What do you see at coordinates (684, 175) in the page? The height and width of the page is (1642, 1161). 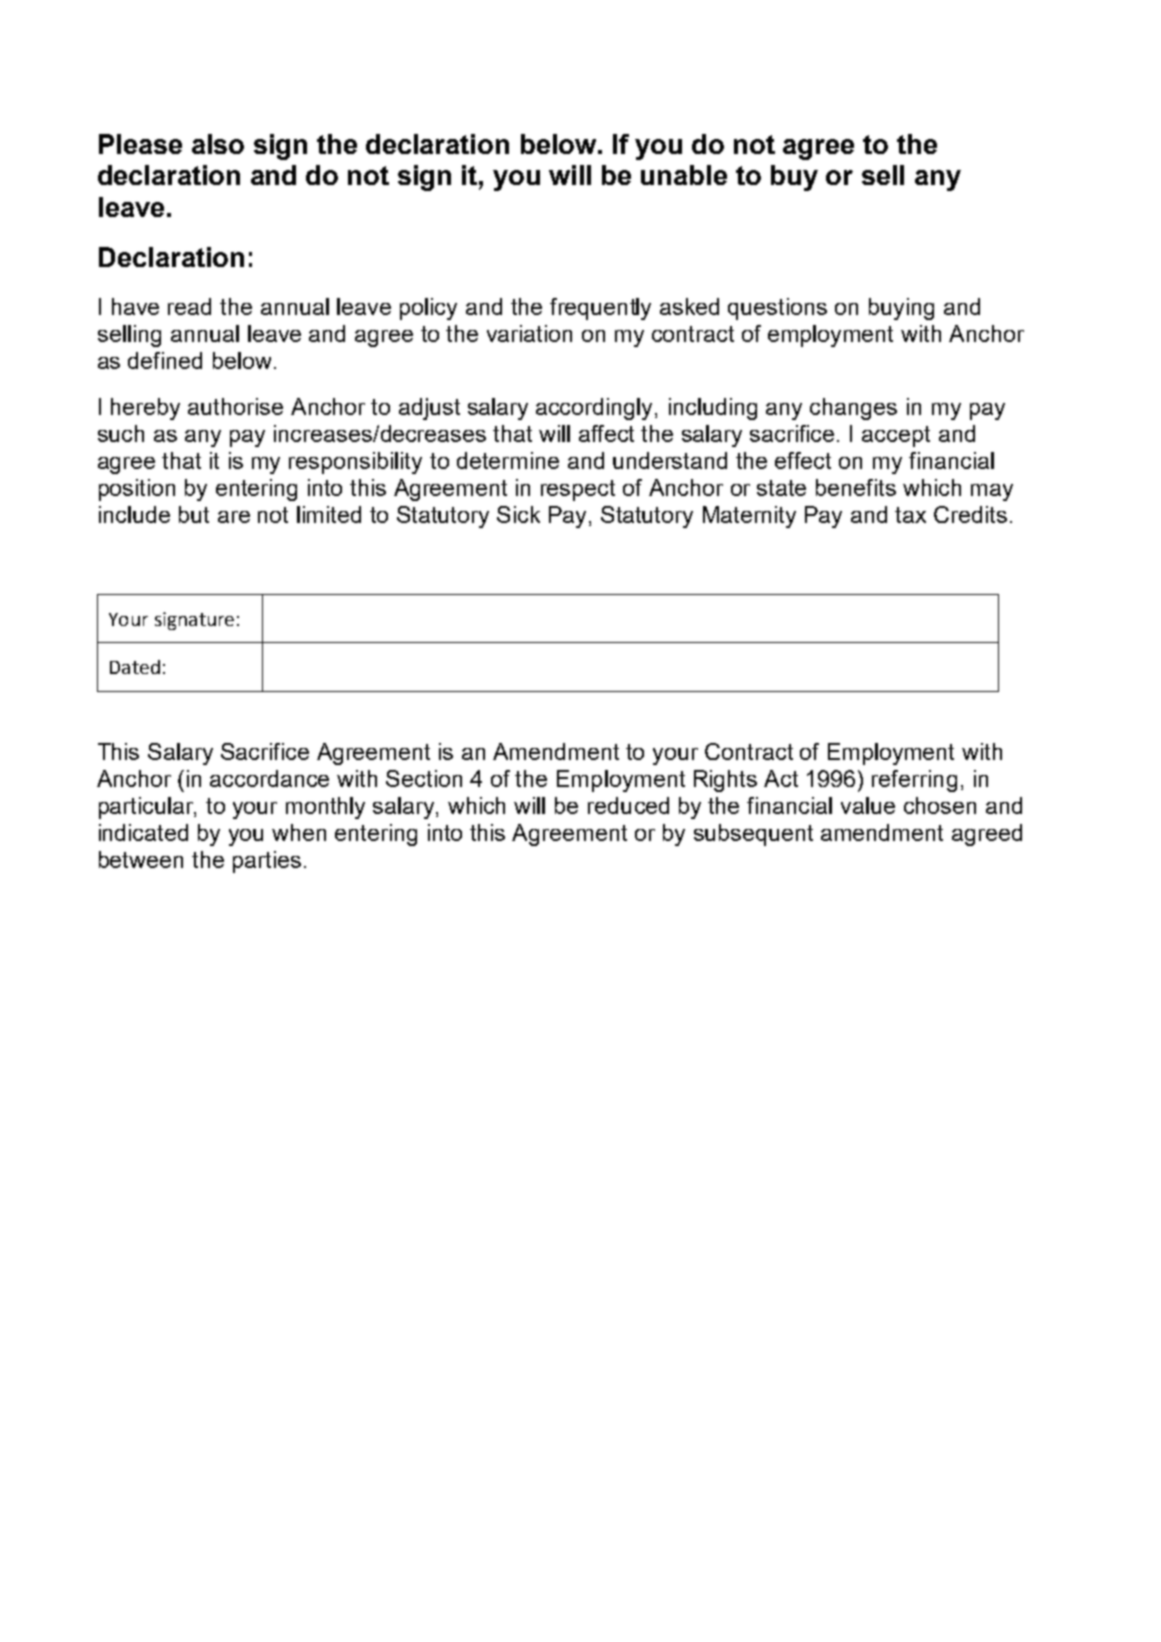 I see `unable` at bounding box center [684, 175].
